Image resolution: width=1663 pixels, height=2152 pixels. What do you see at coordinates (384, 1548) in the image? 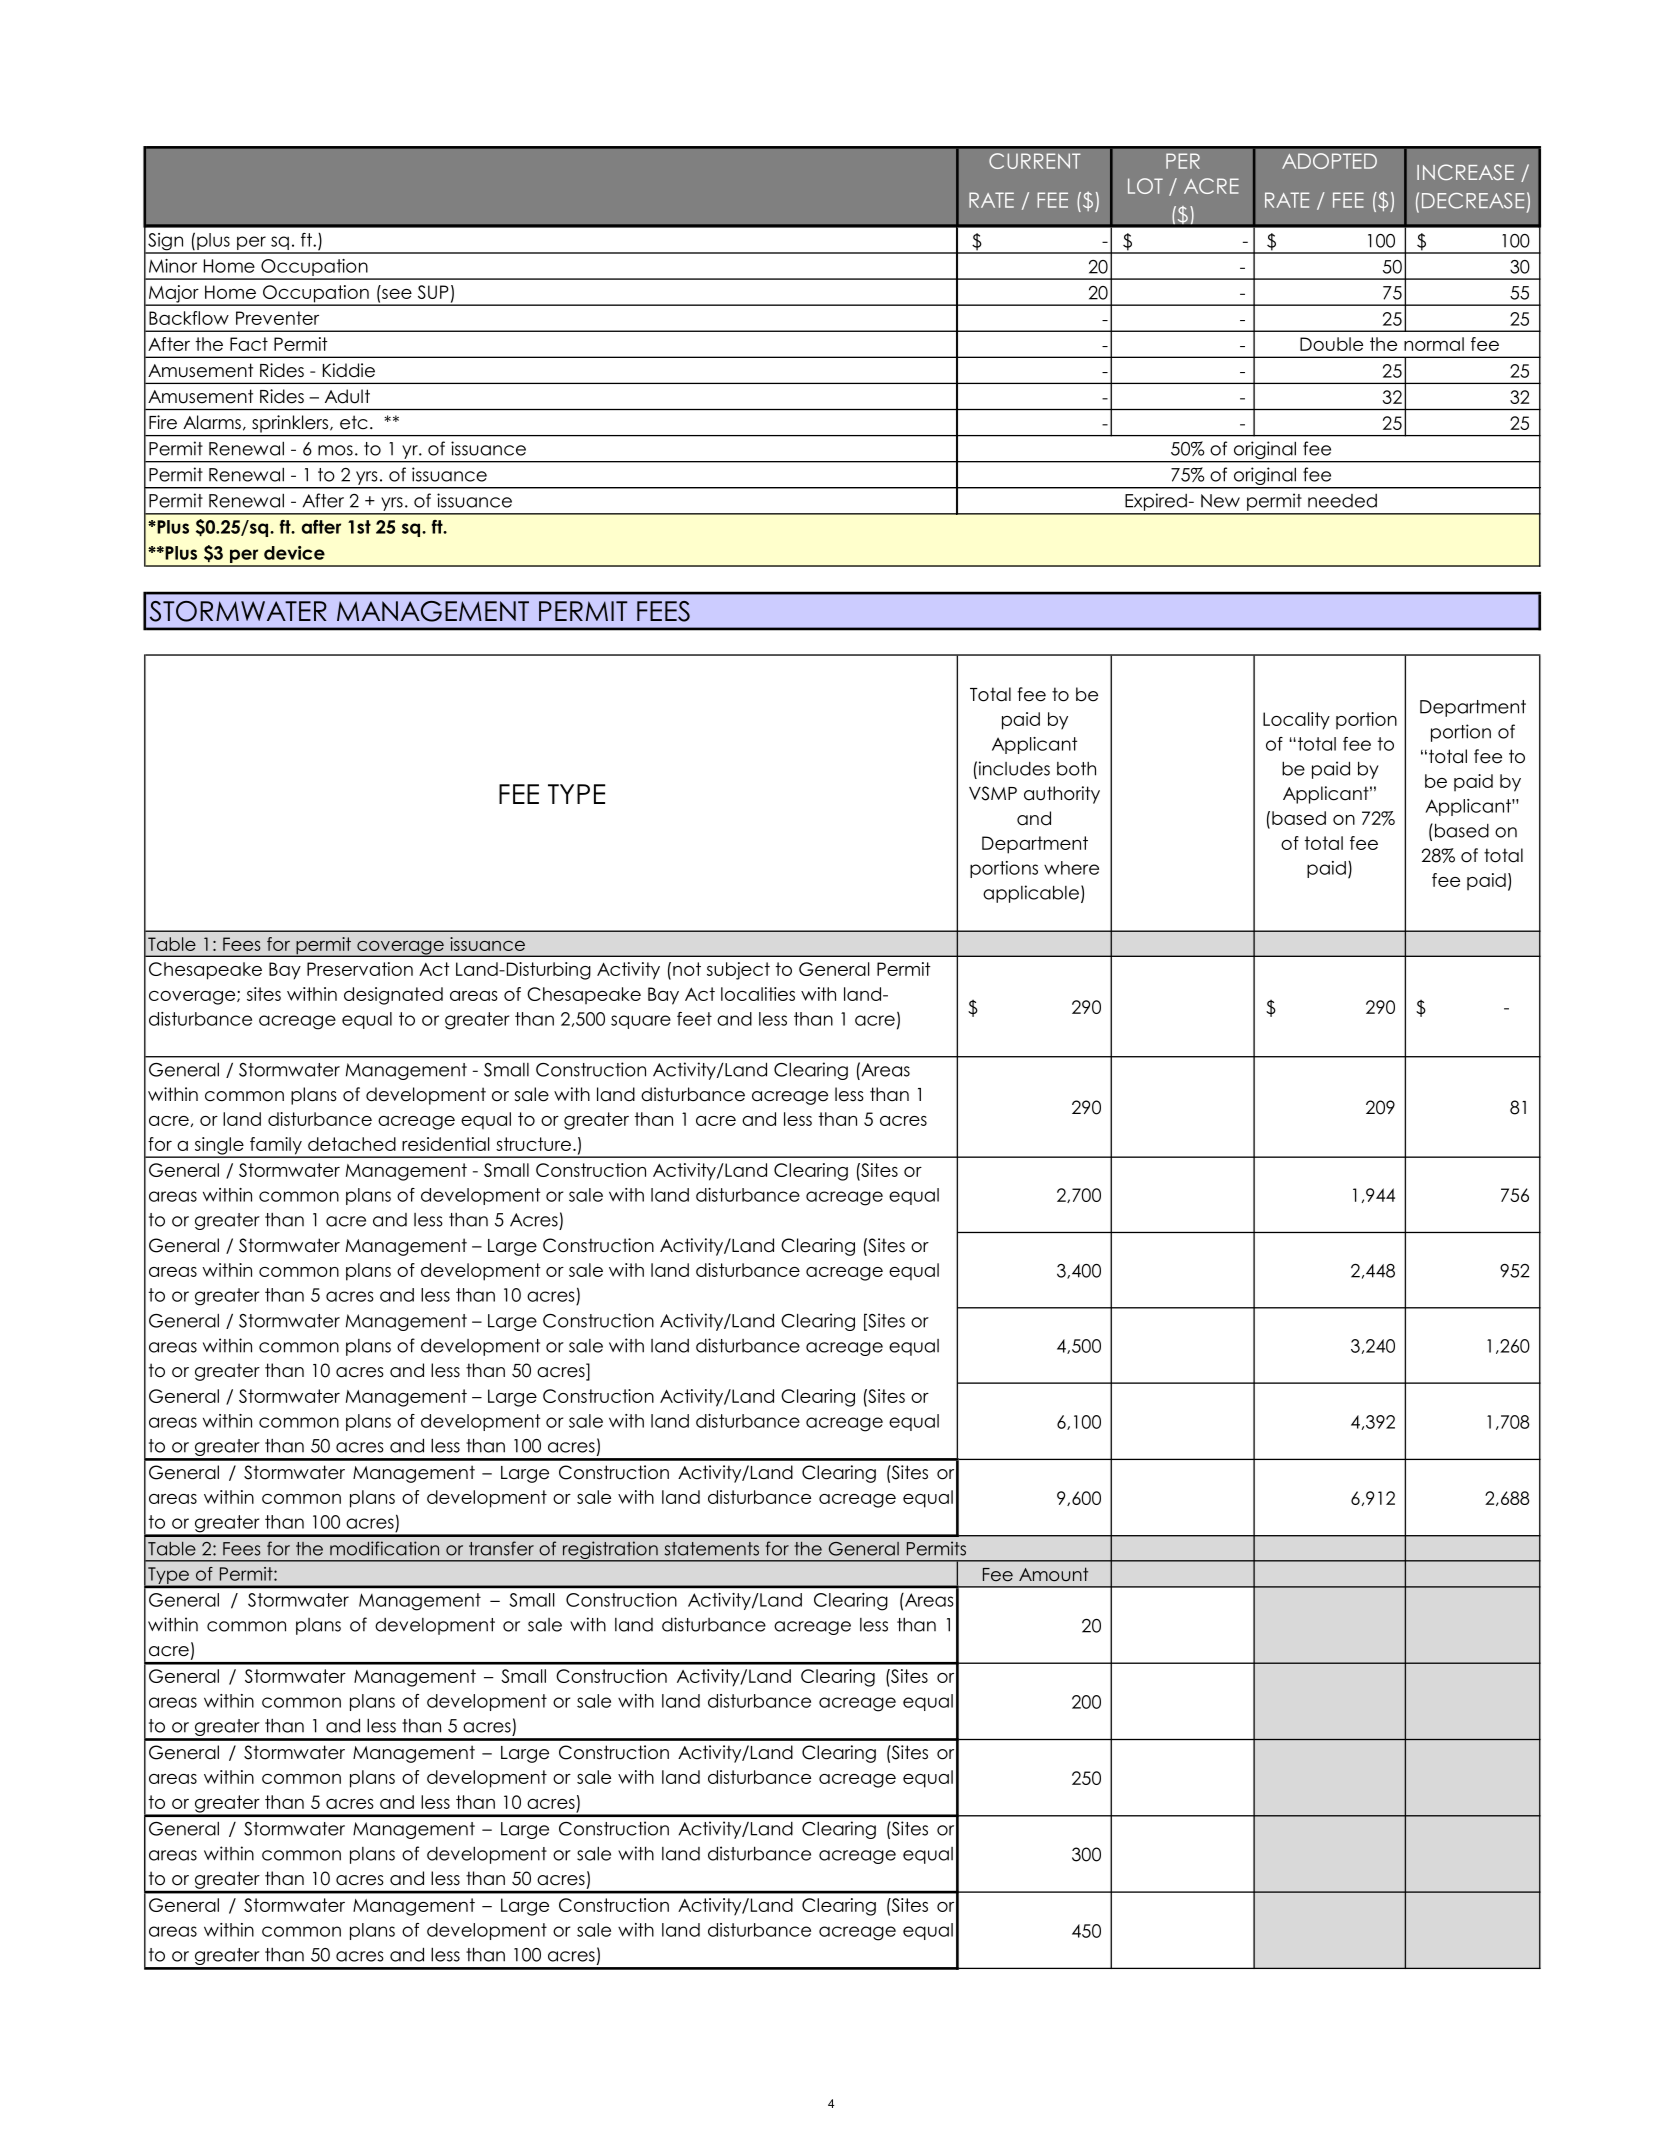
I see `modification` at bounding box center [384, 1548].
